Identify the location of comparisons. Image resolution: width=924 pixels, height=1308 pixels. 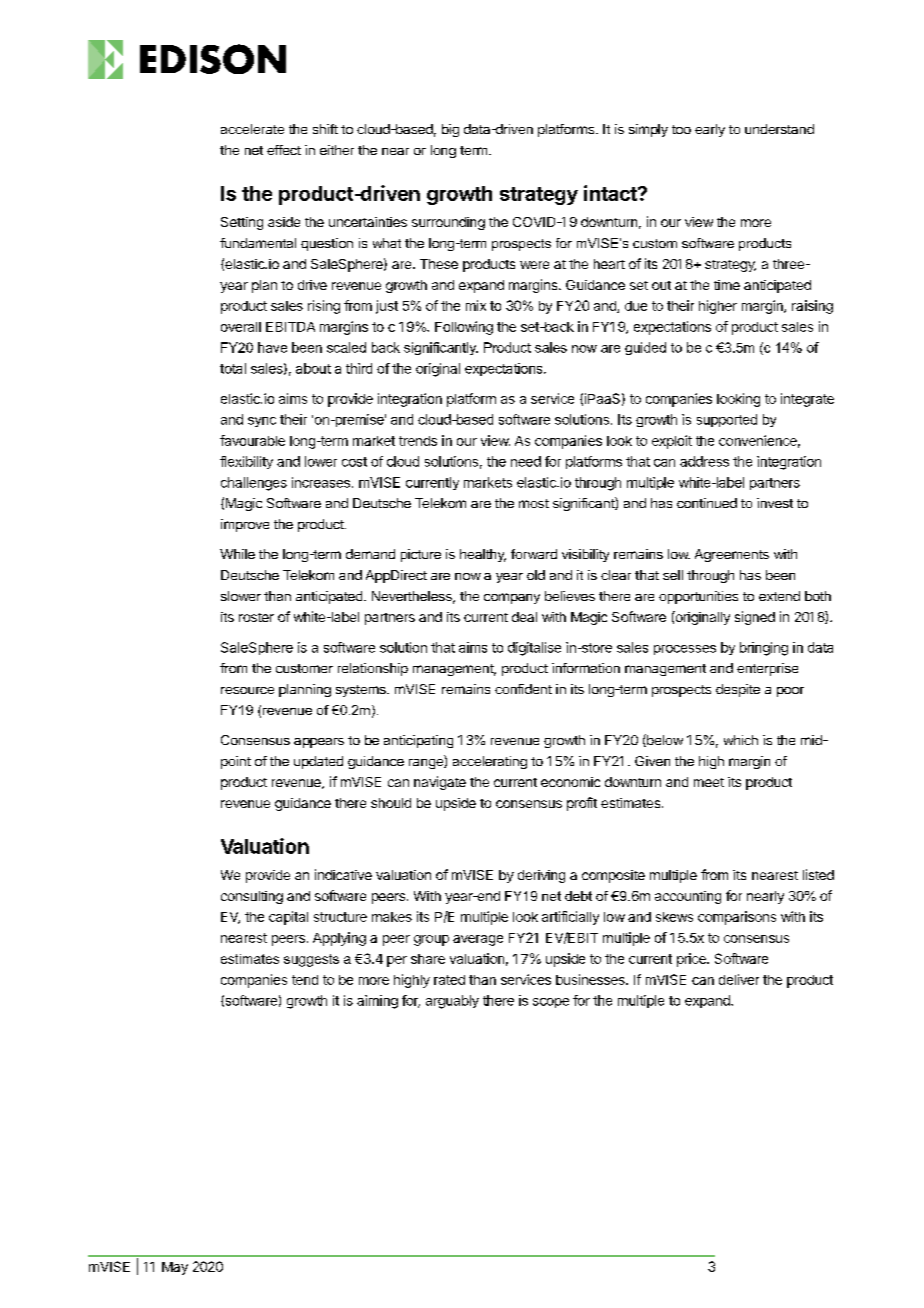
(737, 918).
